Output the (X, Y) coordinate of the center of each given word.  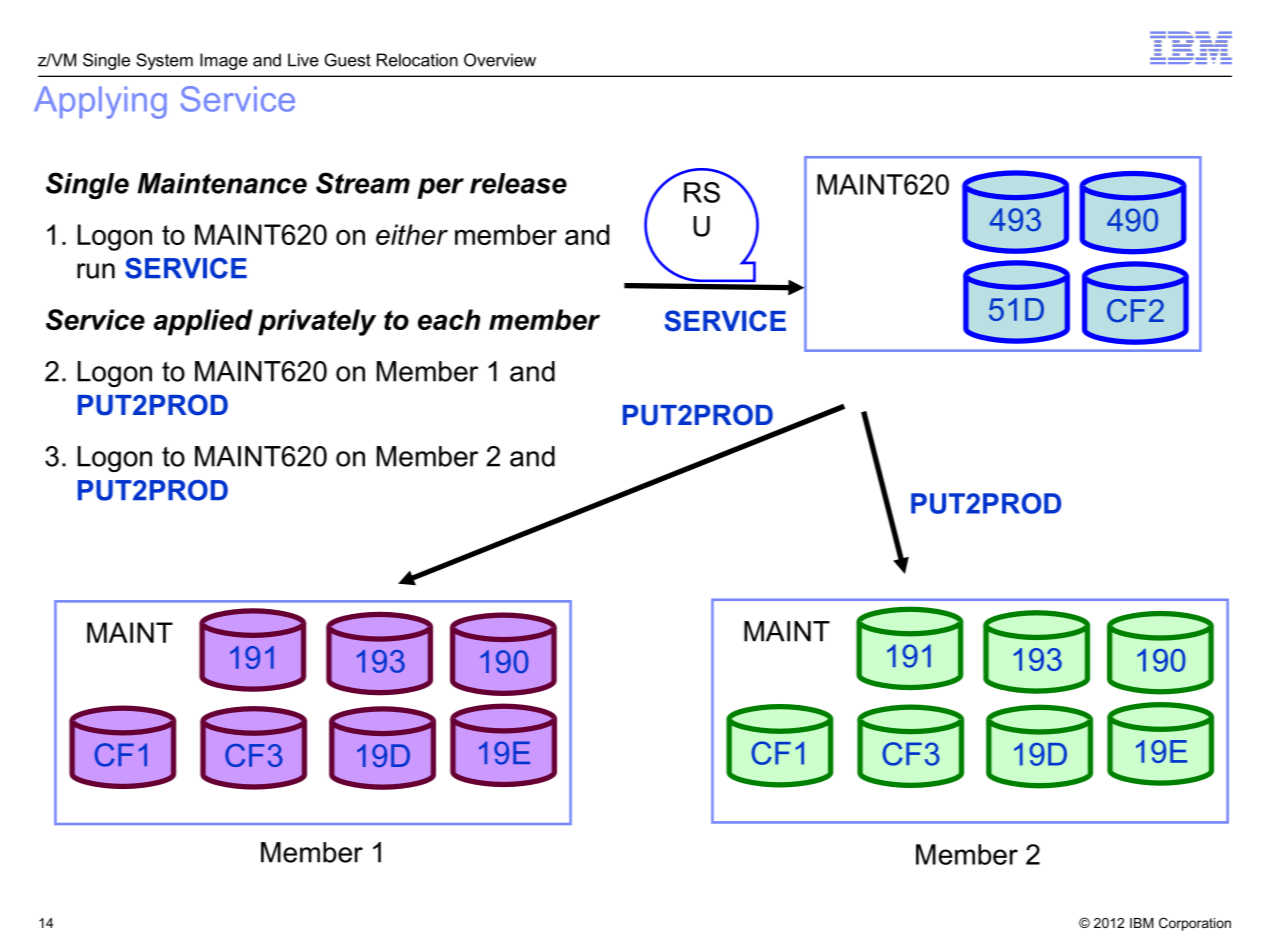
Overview (500, 60)
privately (317, 322)
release (518, 183)
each (449, 319)
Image (224, 61)
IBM (1141, 923)
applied (203, 322)
